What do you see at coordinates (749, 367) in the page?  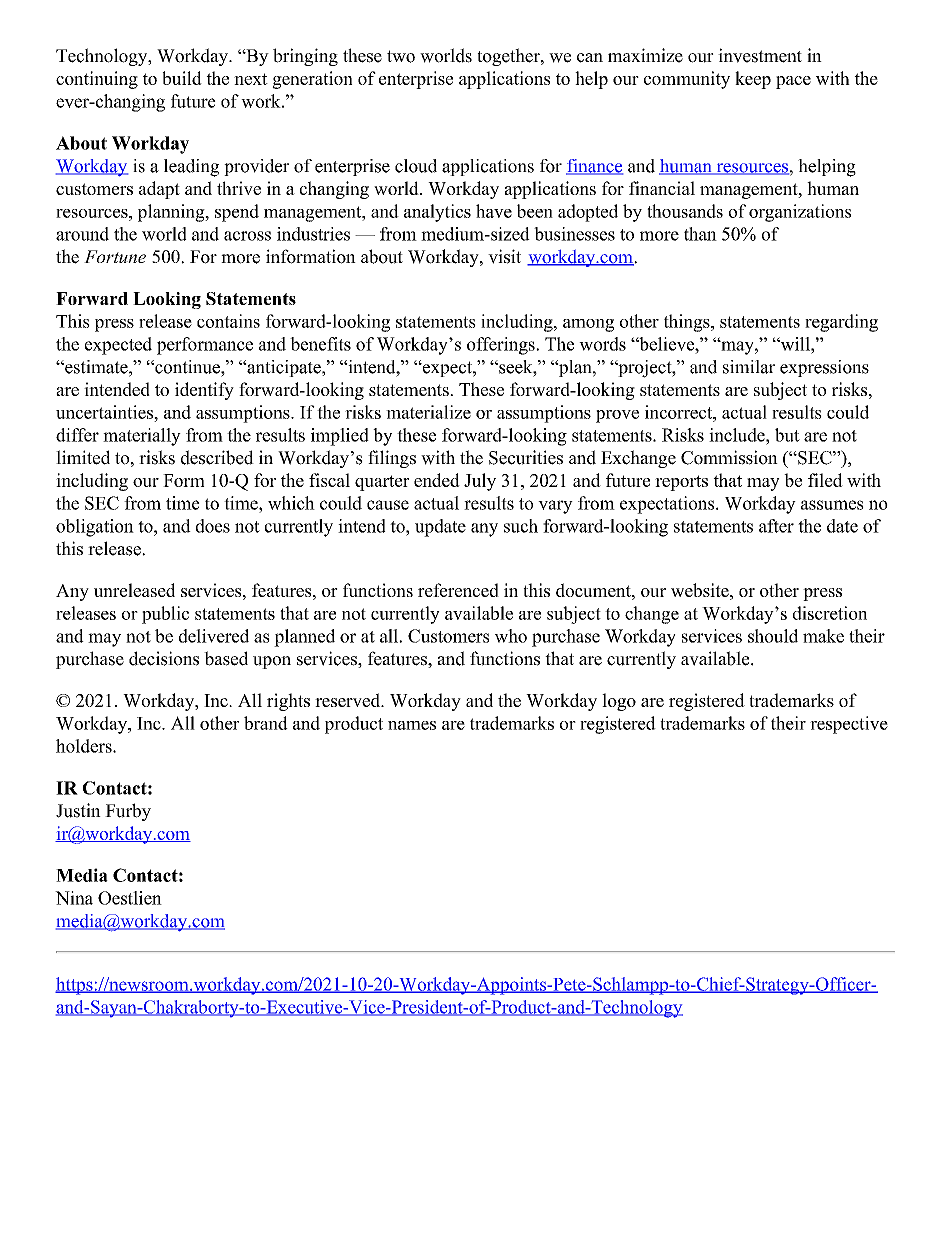 I see `similar` at bounding box center [749, 367].
